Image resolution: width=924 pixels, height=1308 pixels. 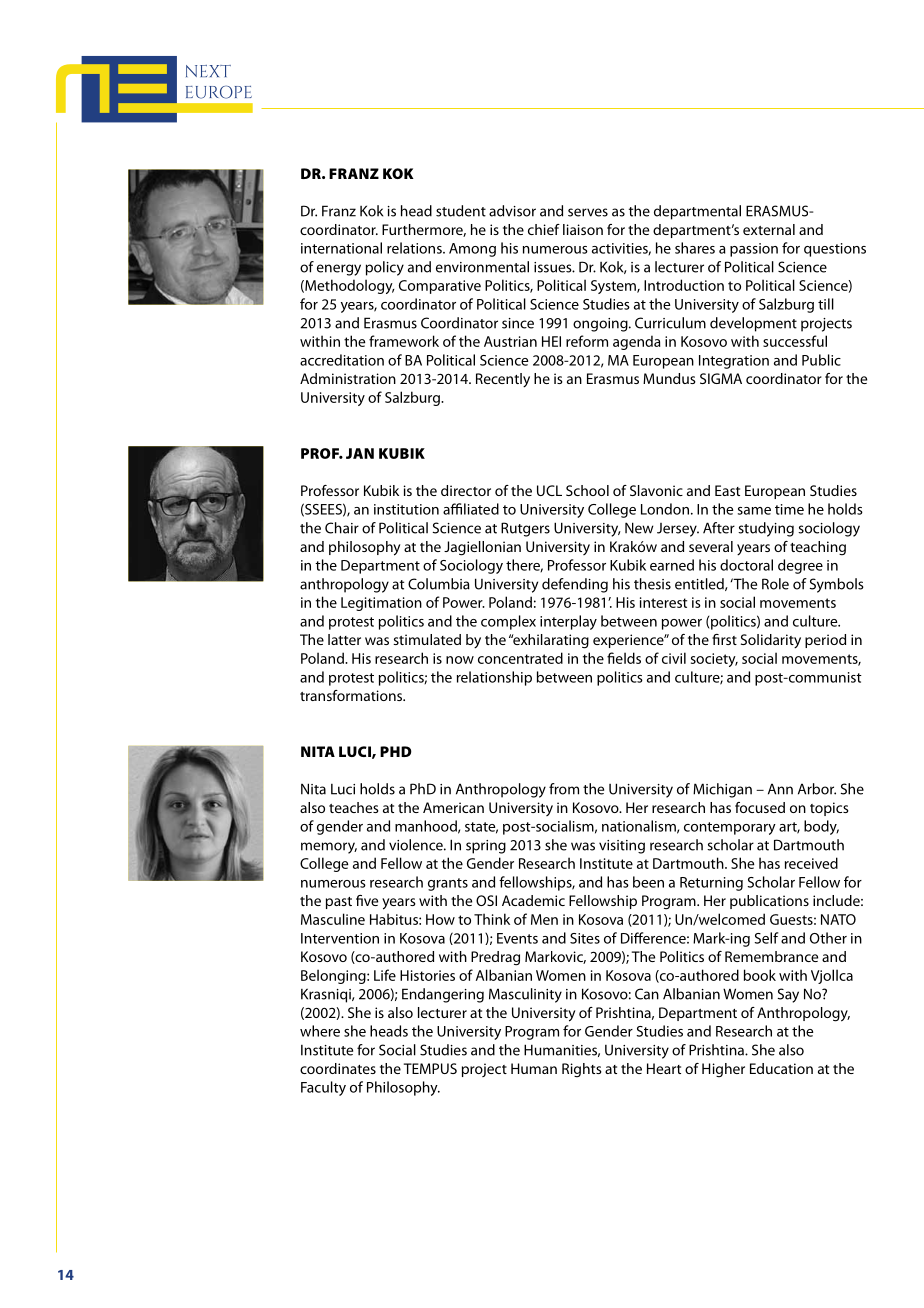 What do you see at coordinates (406, 509) in the screenshot?
I see `institution` at bounding box center [406, 509].
